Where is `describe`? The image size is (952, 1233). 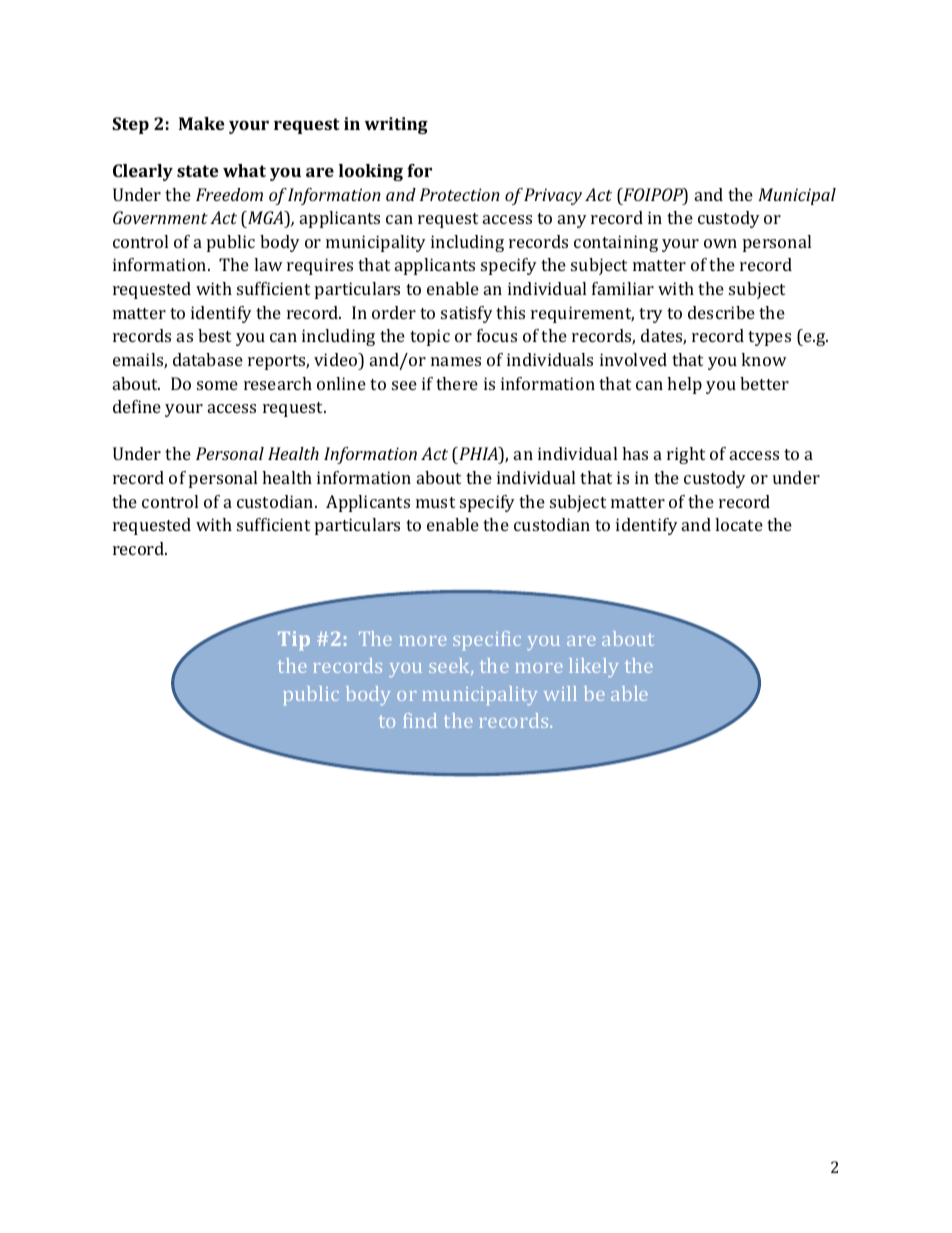
describe is located at coordinates (721, 312).
